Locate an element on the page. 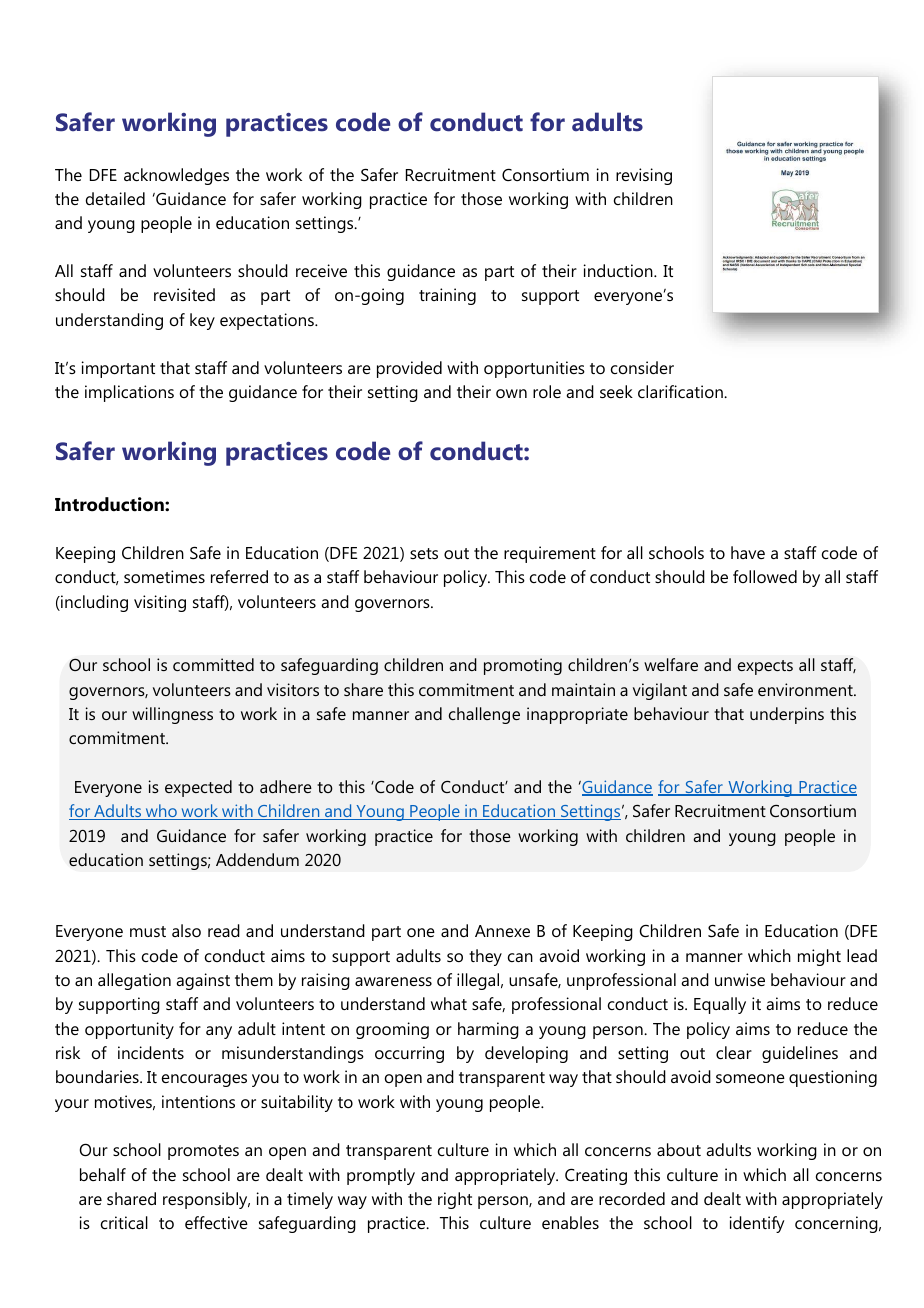  revising is located at coordinates (644, 176).
